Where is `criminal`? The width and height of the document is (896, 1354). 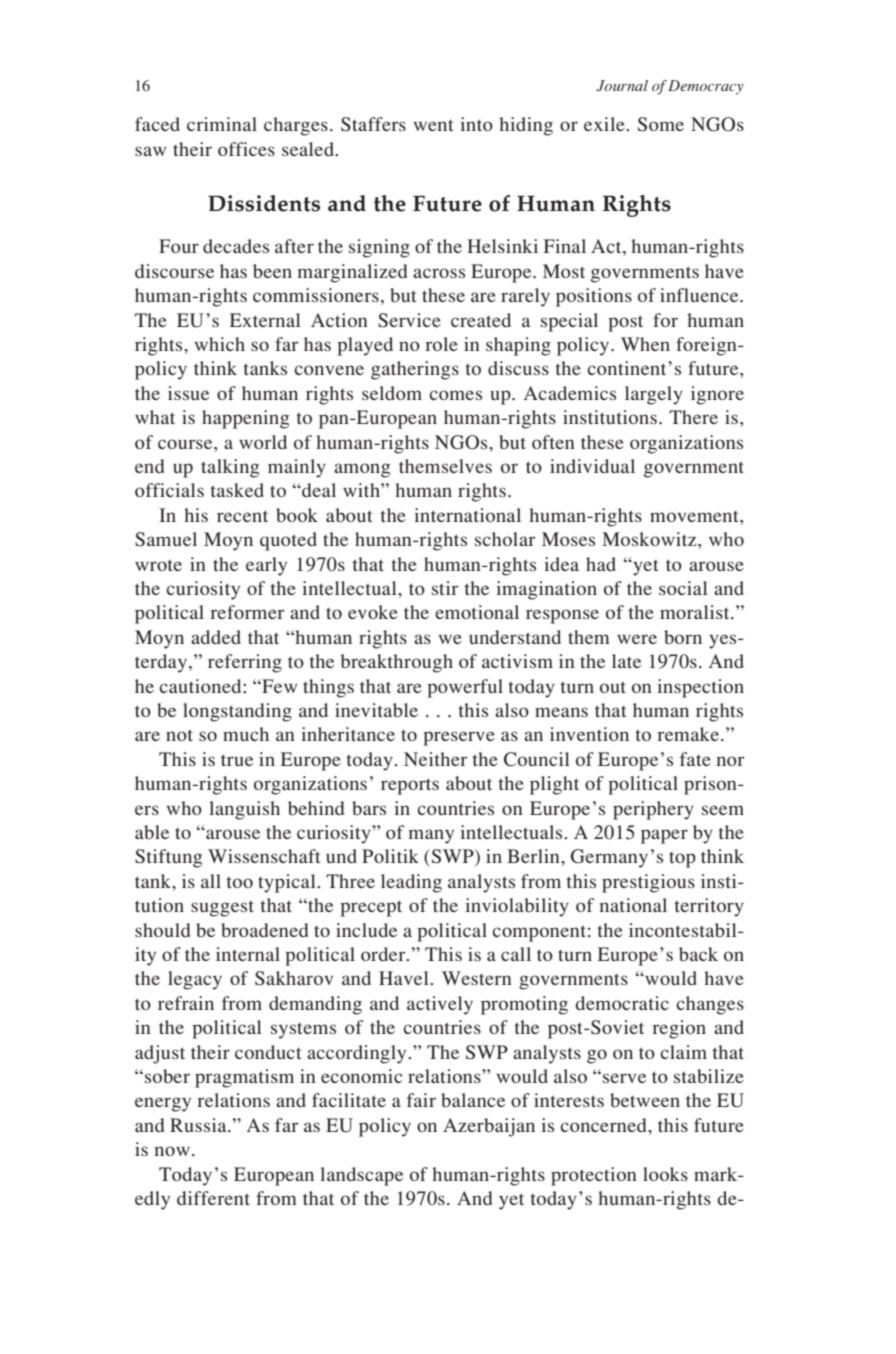
criminal is located at coordinates (222, 124).
